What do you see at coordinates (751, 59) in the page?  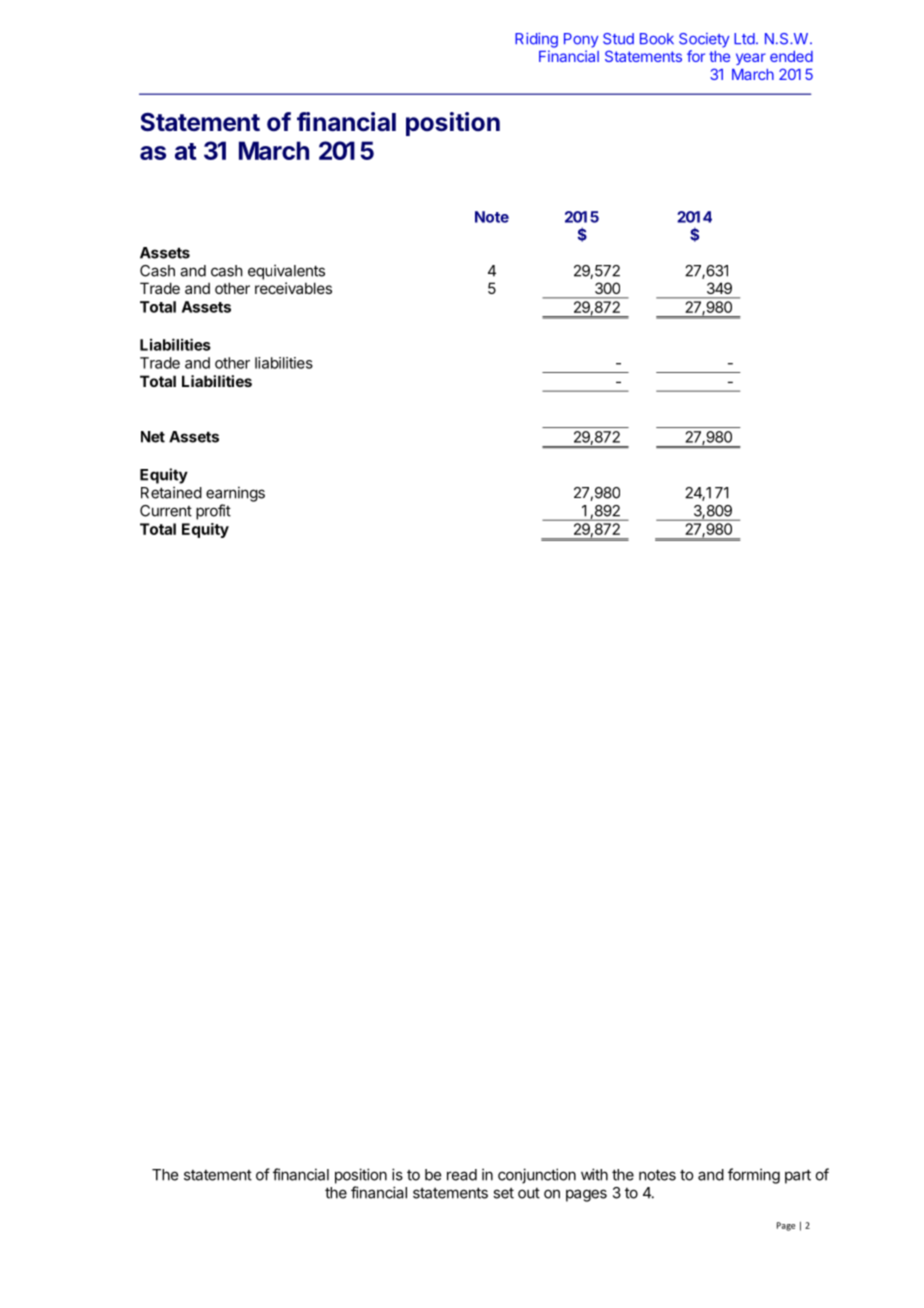 I see `year` at bounding box center [751, 59].
